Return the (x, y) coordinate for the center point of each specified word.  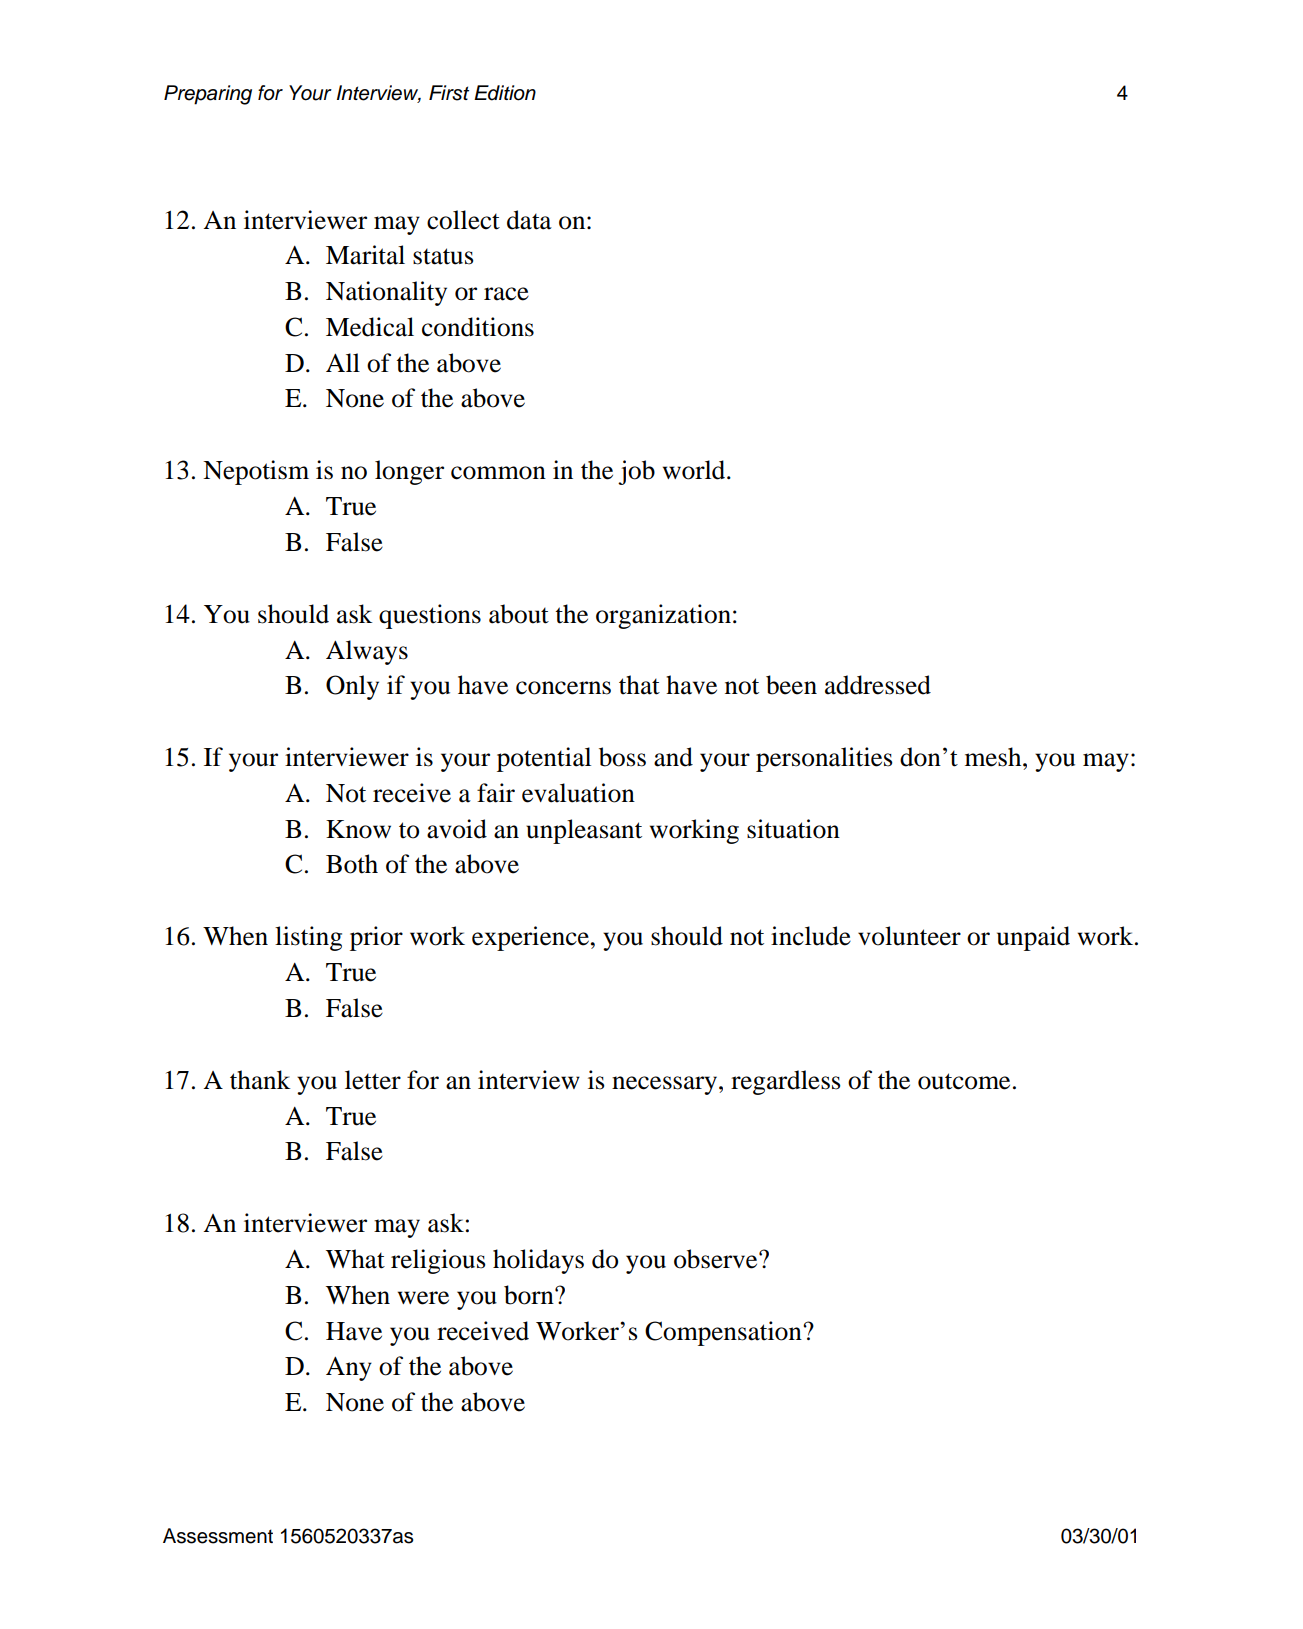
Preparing (208, 95)
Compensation (724, 1333)
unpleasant (584, 831)
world (695, 470)
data (529, 220)
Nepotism (256, 472)
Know (358, 829)
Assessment (218, 1536)
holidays (538, 1261)
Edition (505, 93)
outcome (964, 1081)
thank (260, 1080)
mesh (994, 757)
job (636, 472)
